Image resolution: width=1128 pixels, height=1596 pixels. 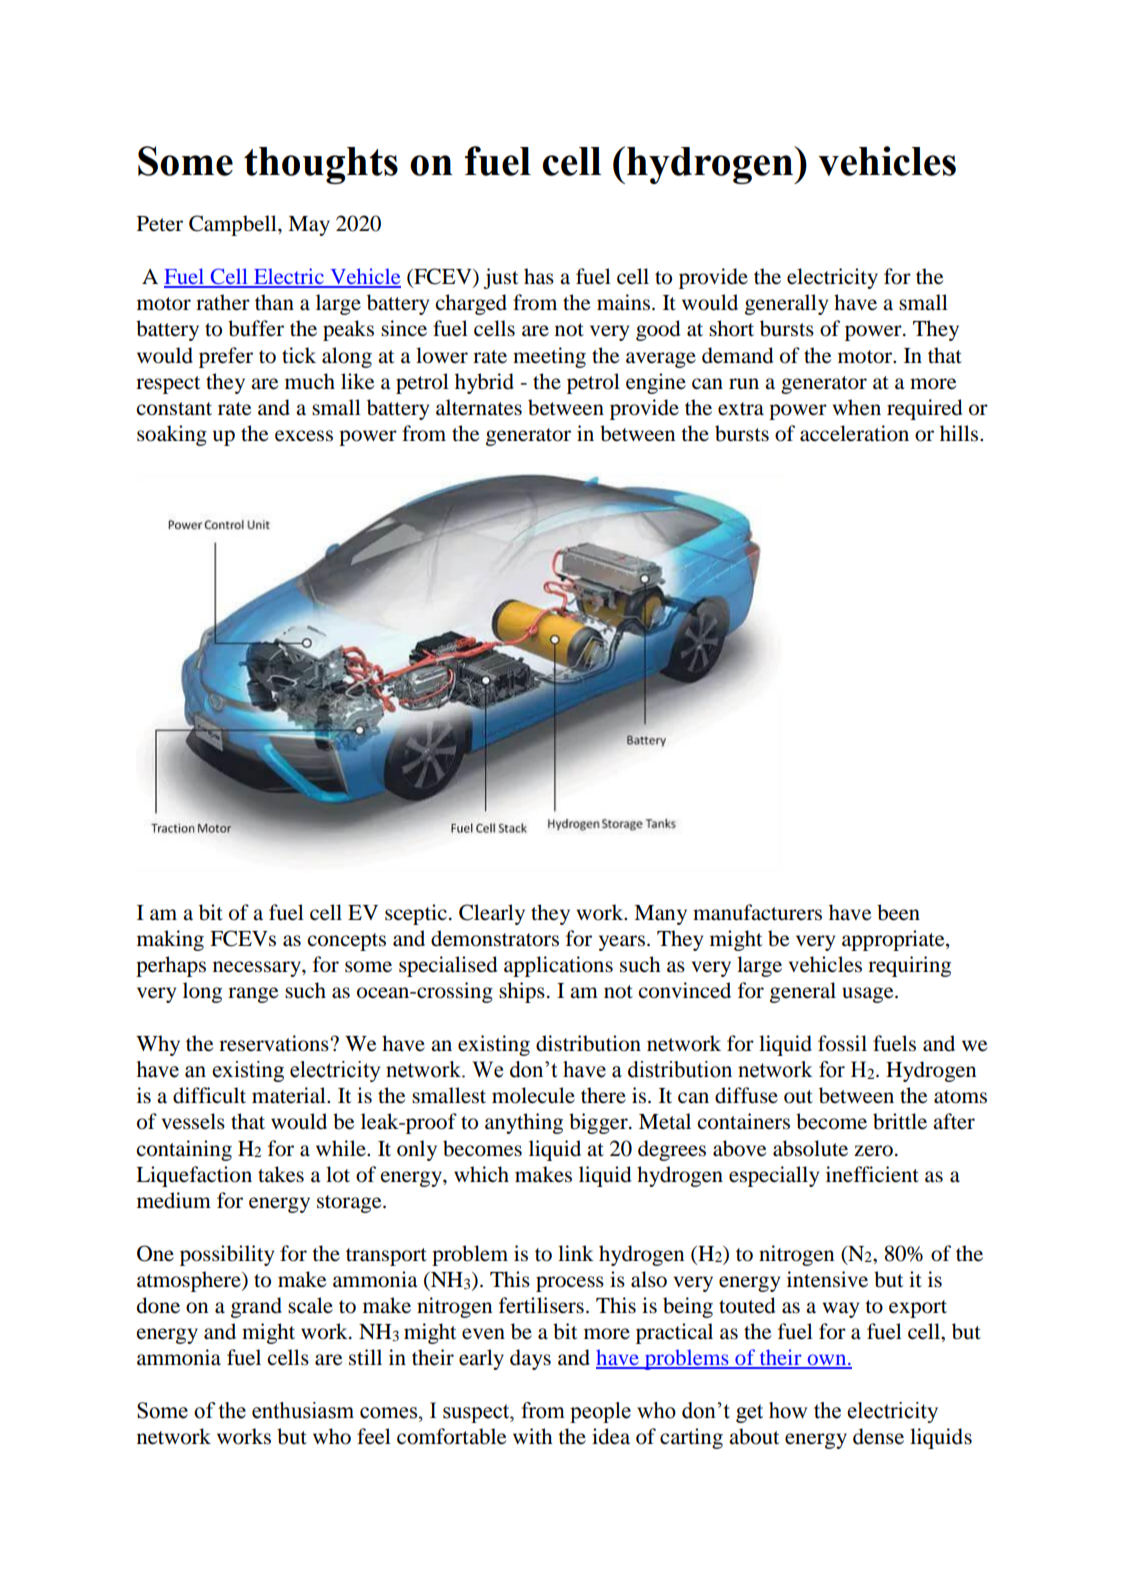 I want to click on people, so click(x=600, y=1412).
